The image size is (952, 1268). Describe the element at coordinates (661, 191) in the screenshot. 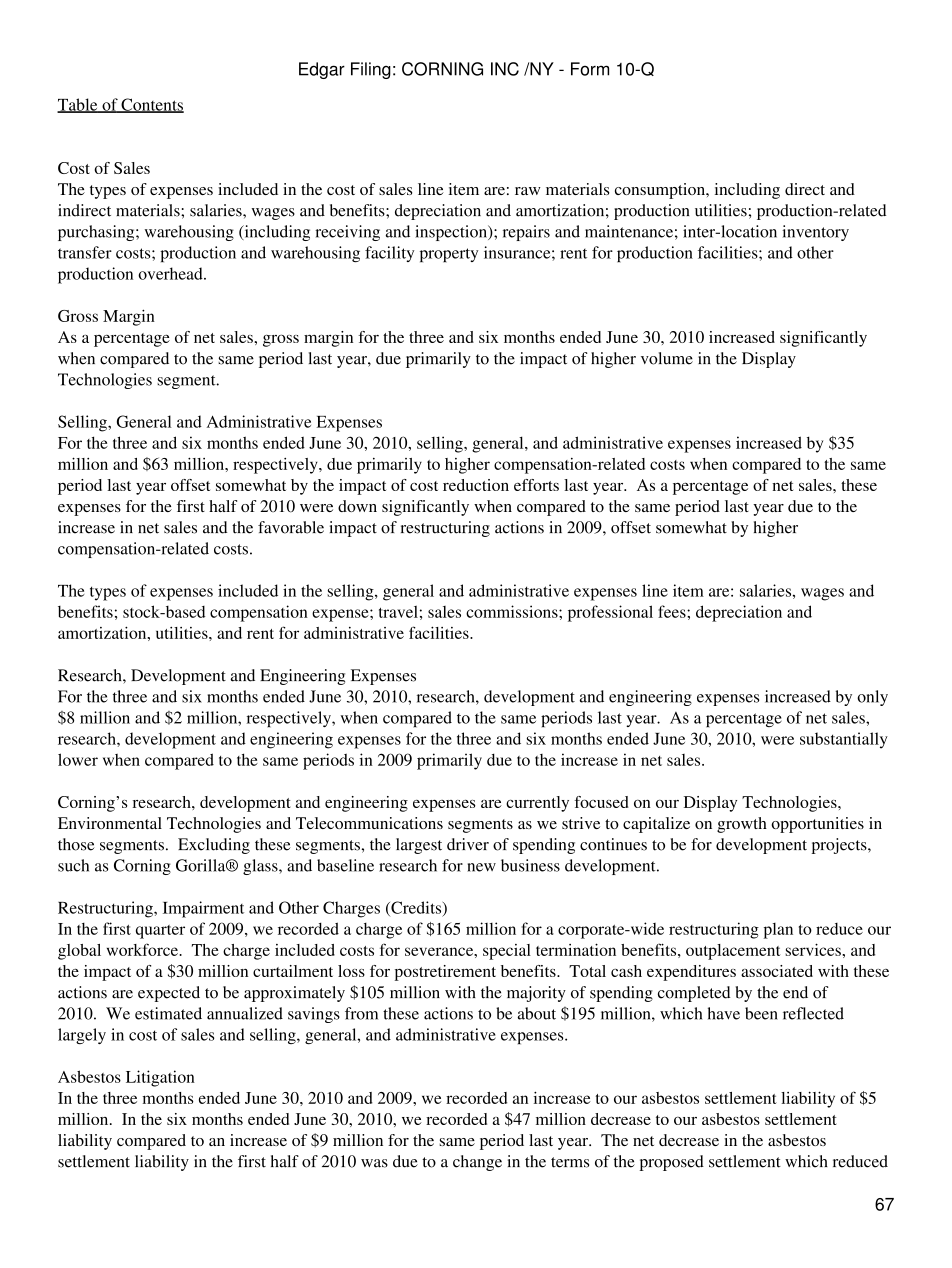

I see `consumption` at that location.
